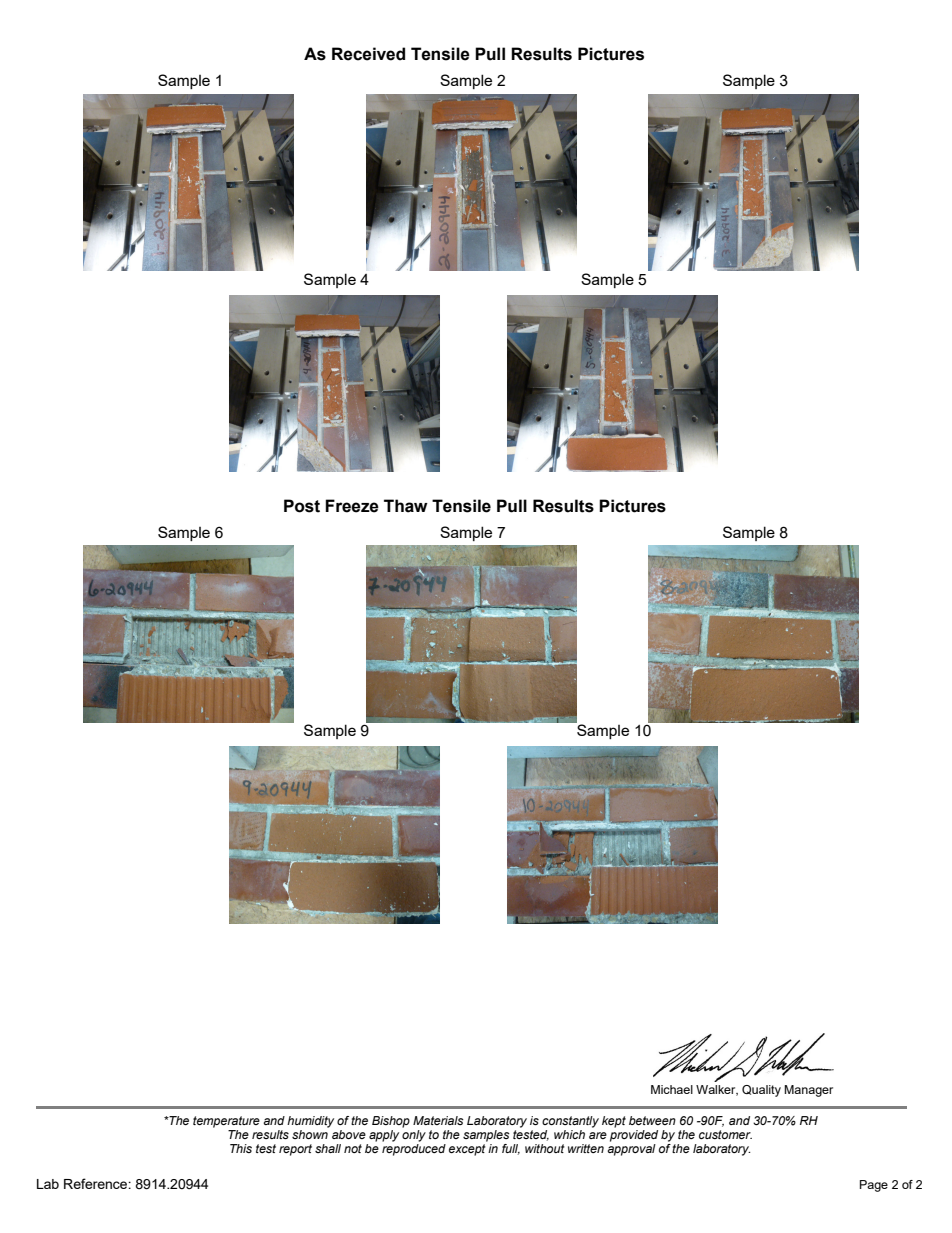 The height and width of the document is (1233, 952). What do you see at coordinates (808, 1091) in the document?
I see `Manager` at bounding box center [808, 1091].
